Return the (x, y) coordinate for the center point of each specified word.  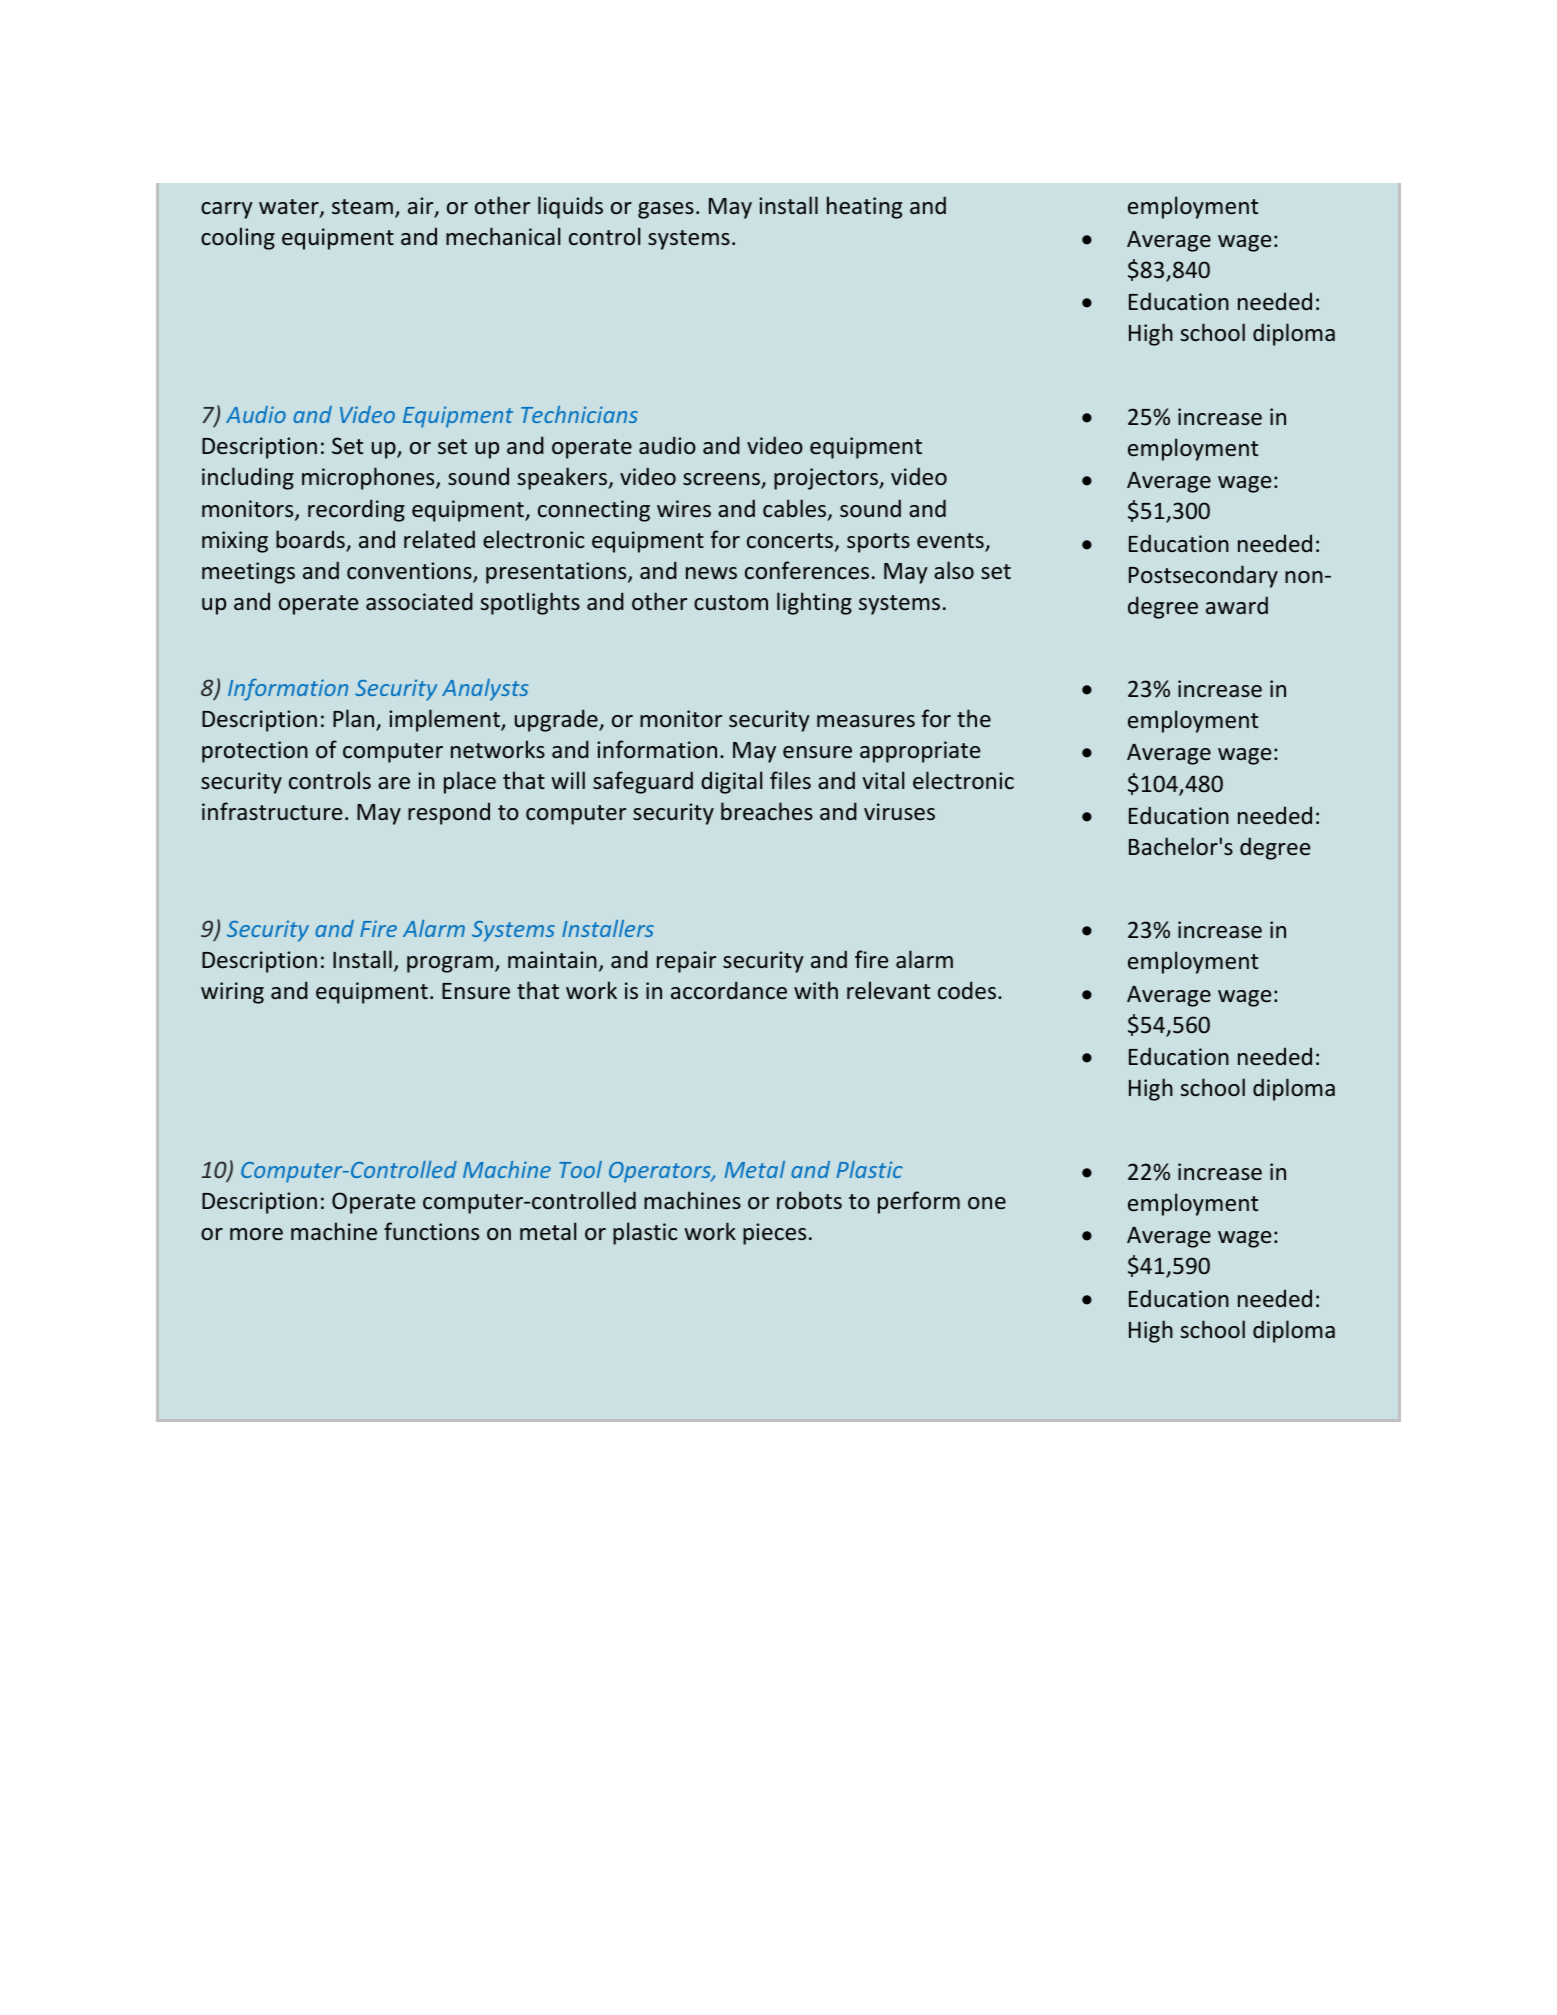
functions (431, 1231)
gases (666, 210)
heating (864, 207)
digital (731, 782)
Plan (355, 719)
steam (362, 206)
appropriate (920, 752)
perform (919, 1202)
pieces (774, 1234)
